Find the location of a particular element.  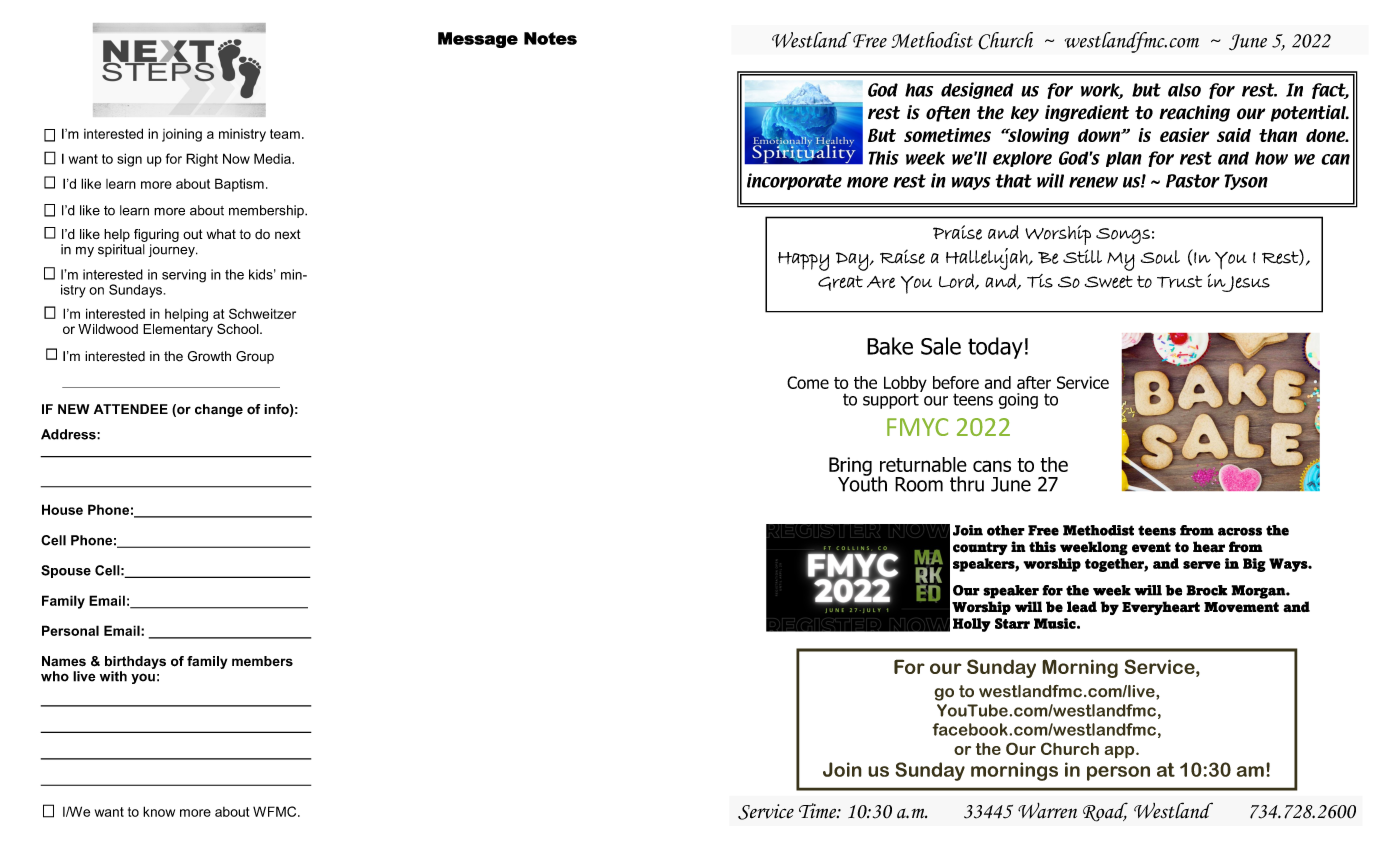

also is located at coordinates (1184, 90).
